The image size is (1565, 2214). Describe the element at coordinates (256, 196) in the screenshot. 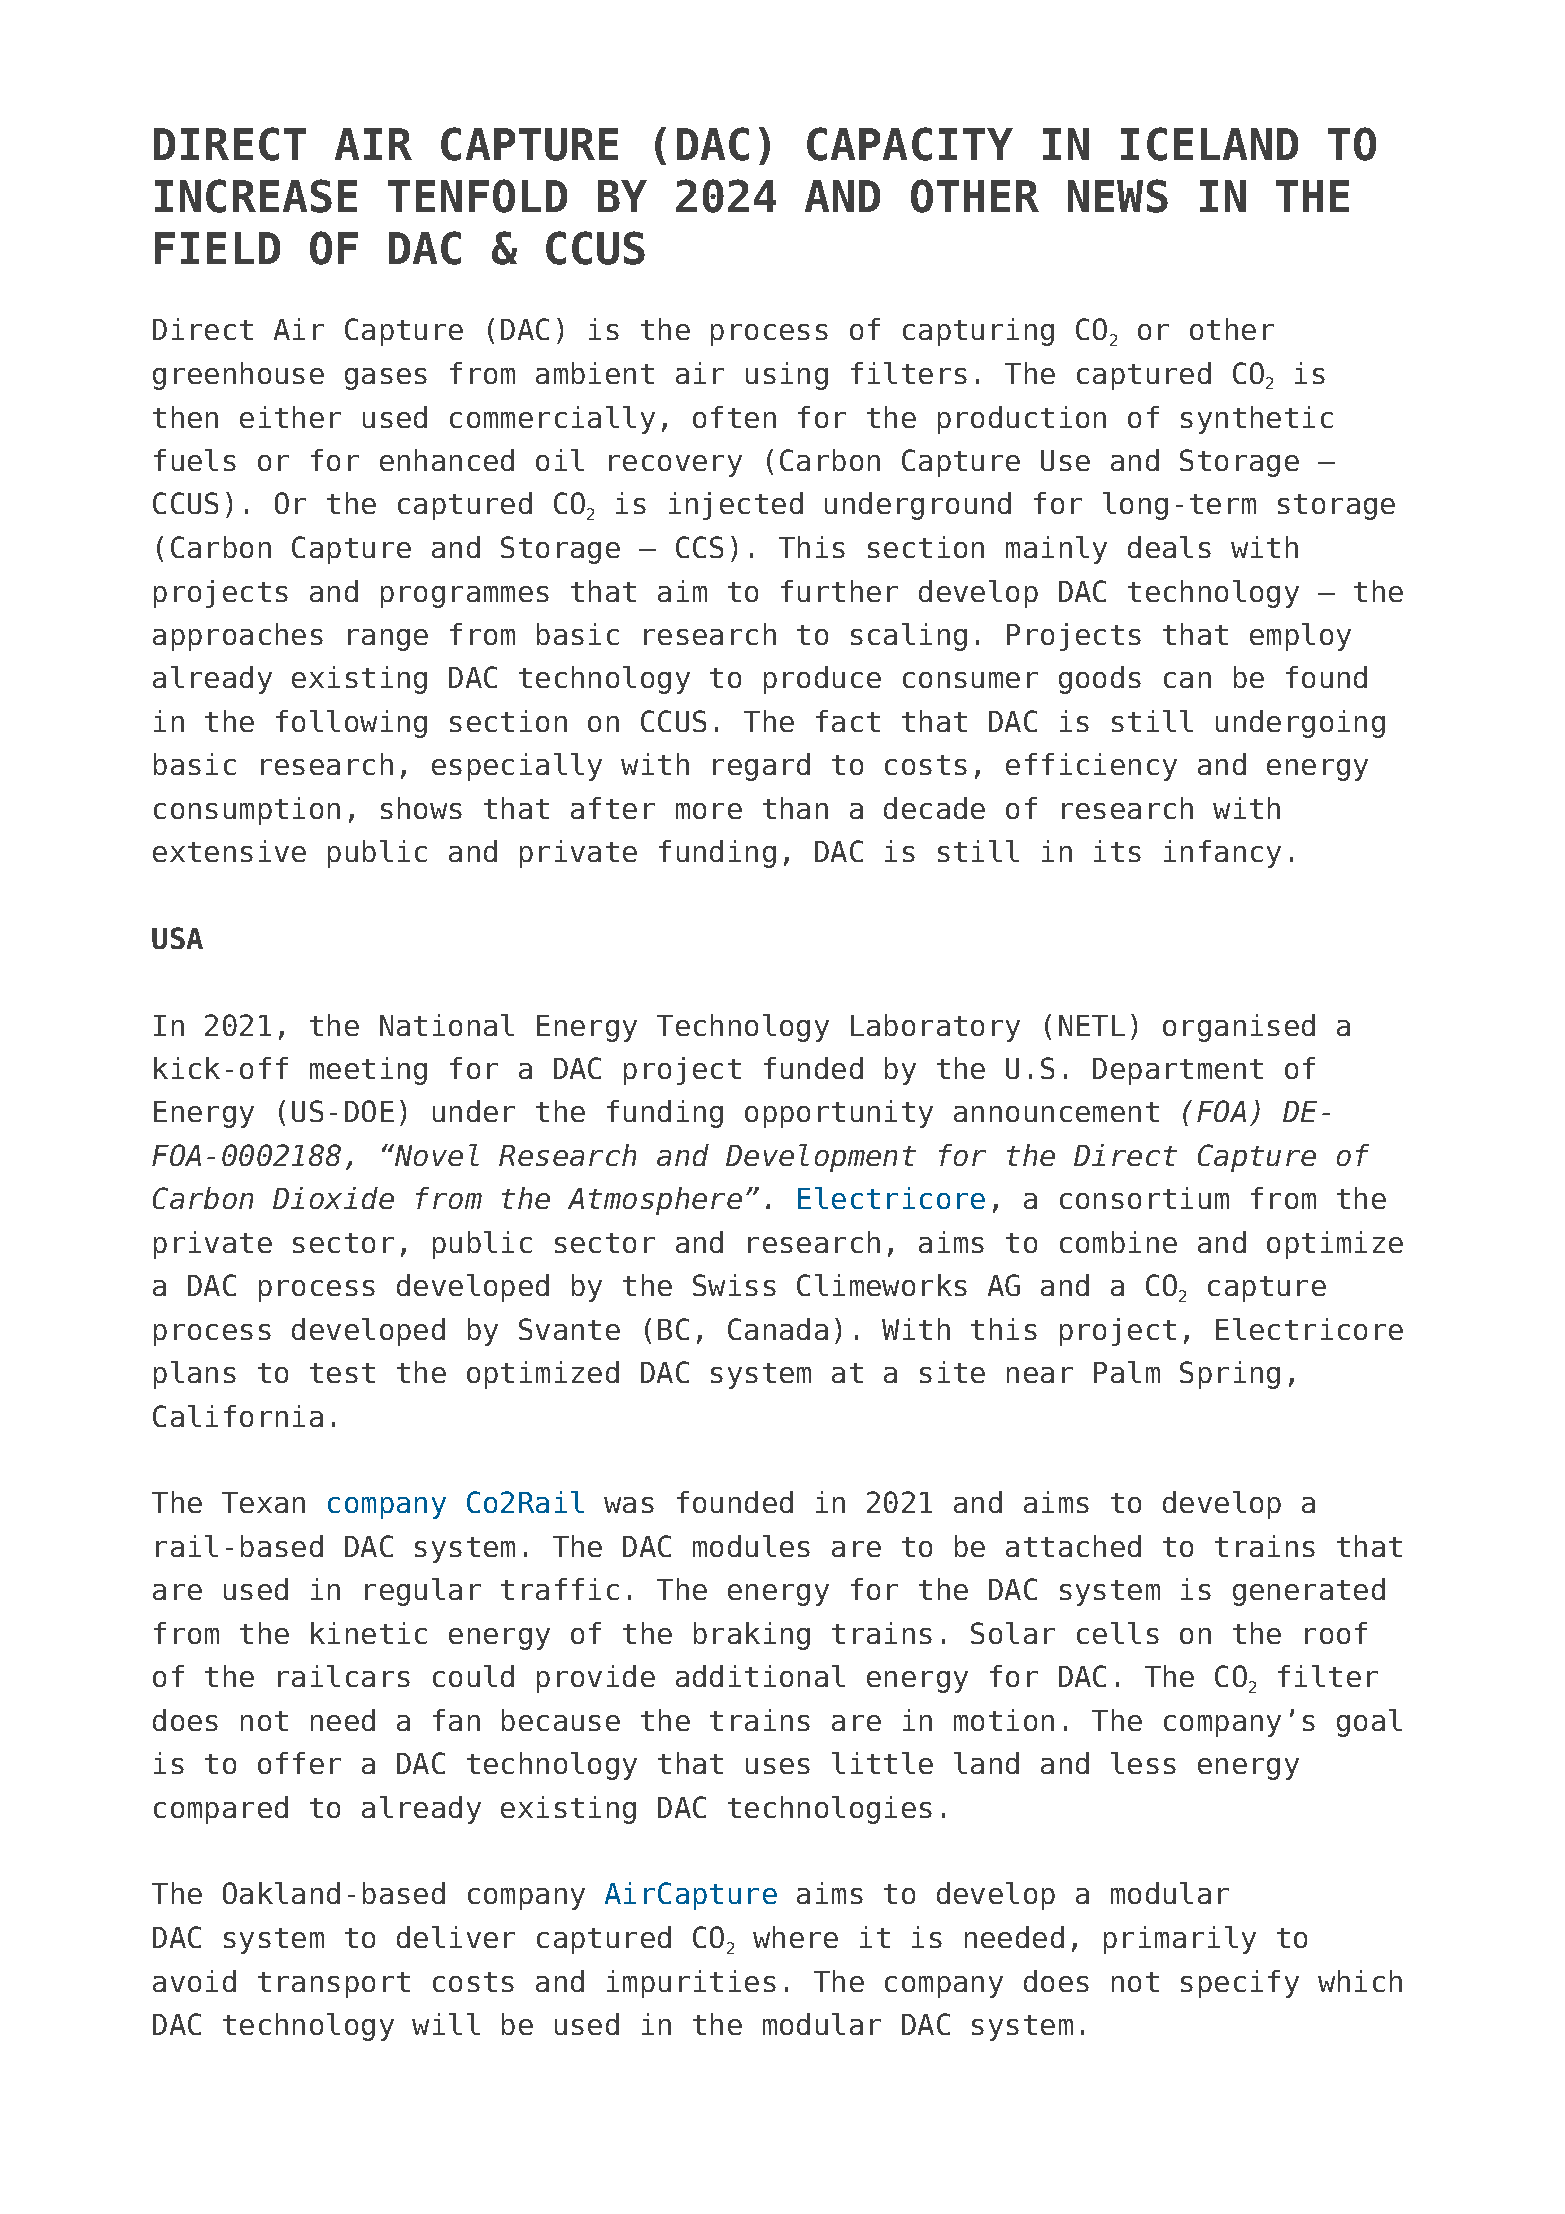

I see `INCREASE` at that location.
